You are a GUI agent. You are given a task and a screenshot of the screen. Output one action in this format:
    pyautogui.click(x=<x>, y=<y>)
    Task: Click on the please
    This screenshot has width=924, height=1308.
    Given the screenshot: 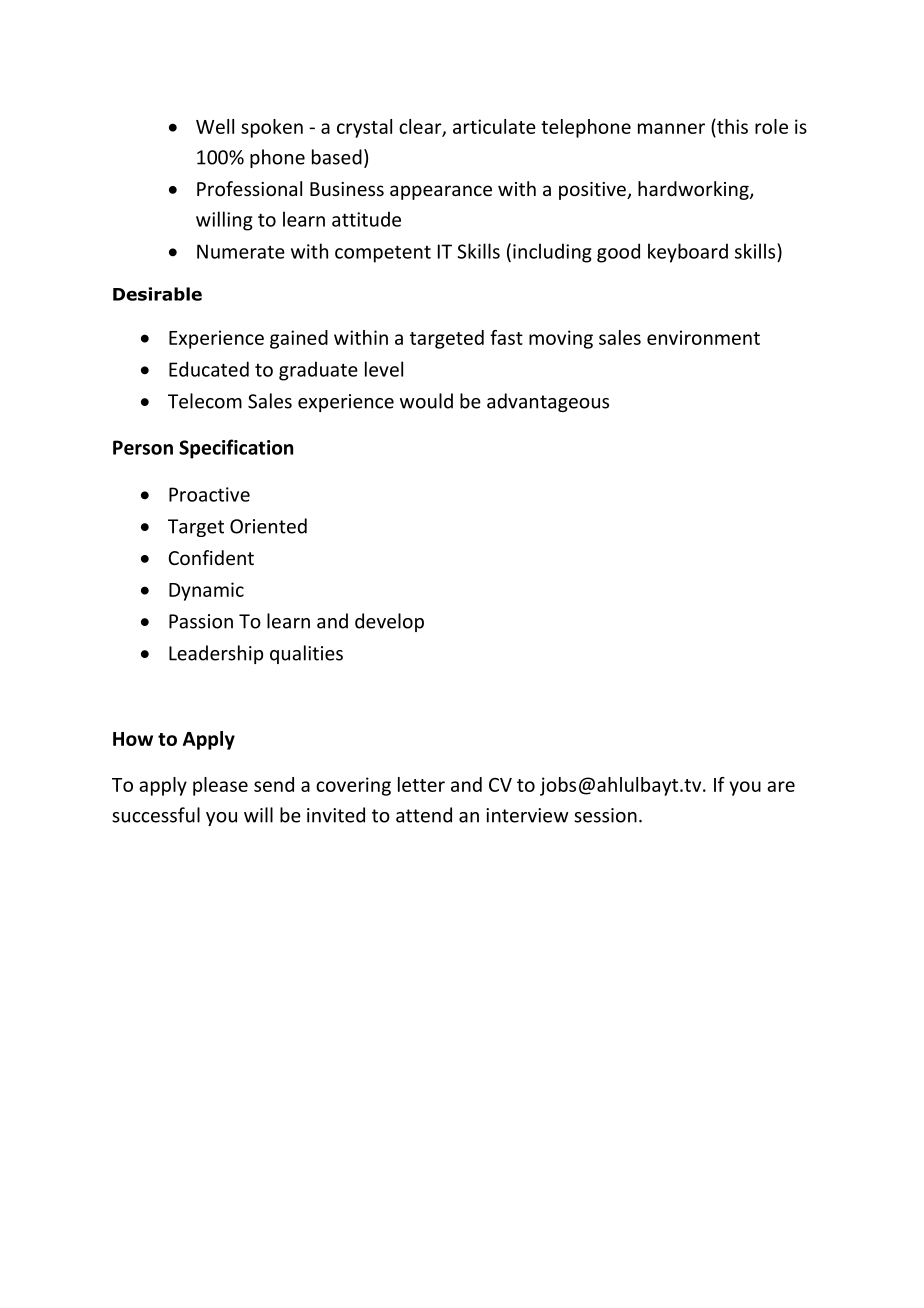 What is the action you would take?
    pyautogui.click(x=220, y=786)
